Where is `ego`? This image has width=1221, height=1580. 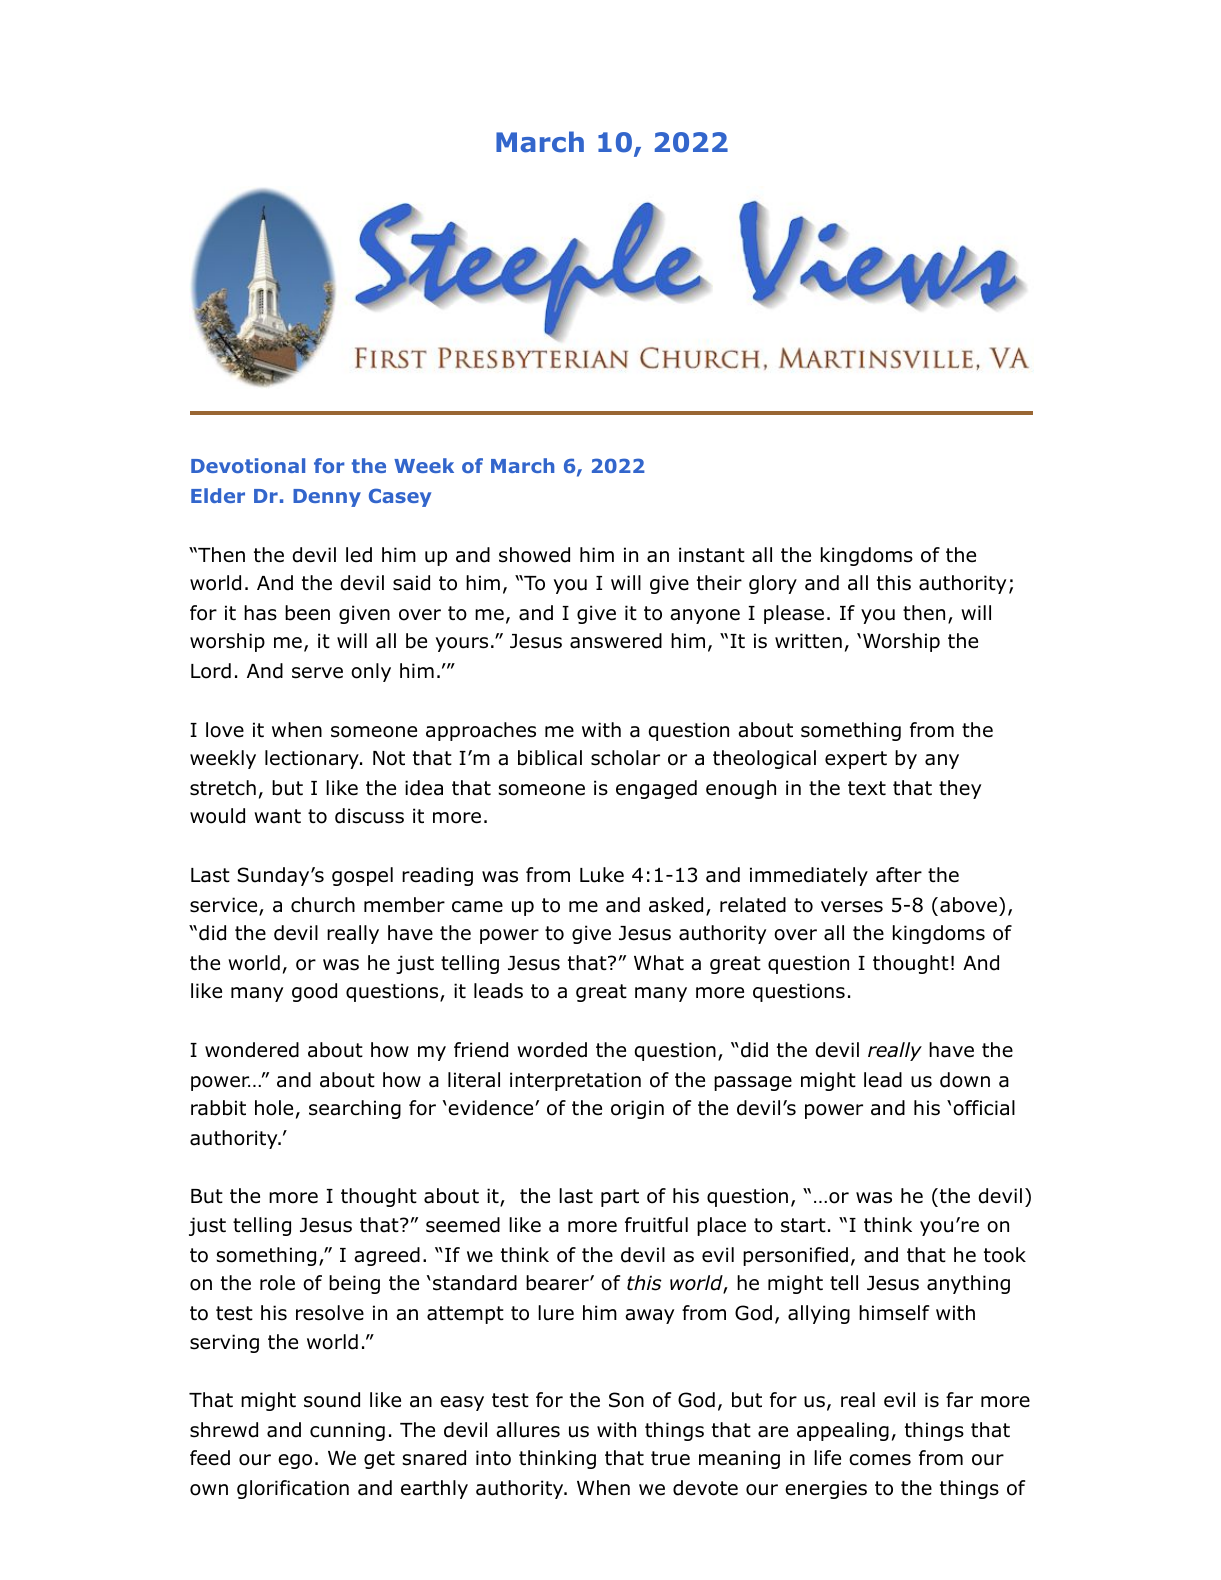 ego is located at coordinates (295, 1461).
